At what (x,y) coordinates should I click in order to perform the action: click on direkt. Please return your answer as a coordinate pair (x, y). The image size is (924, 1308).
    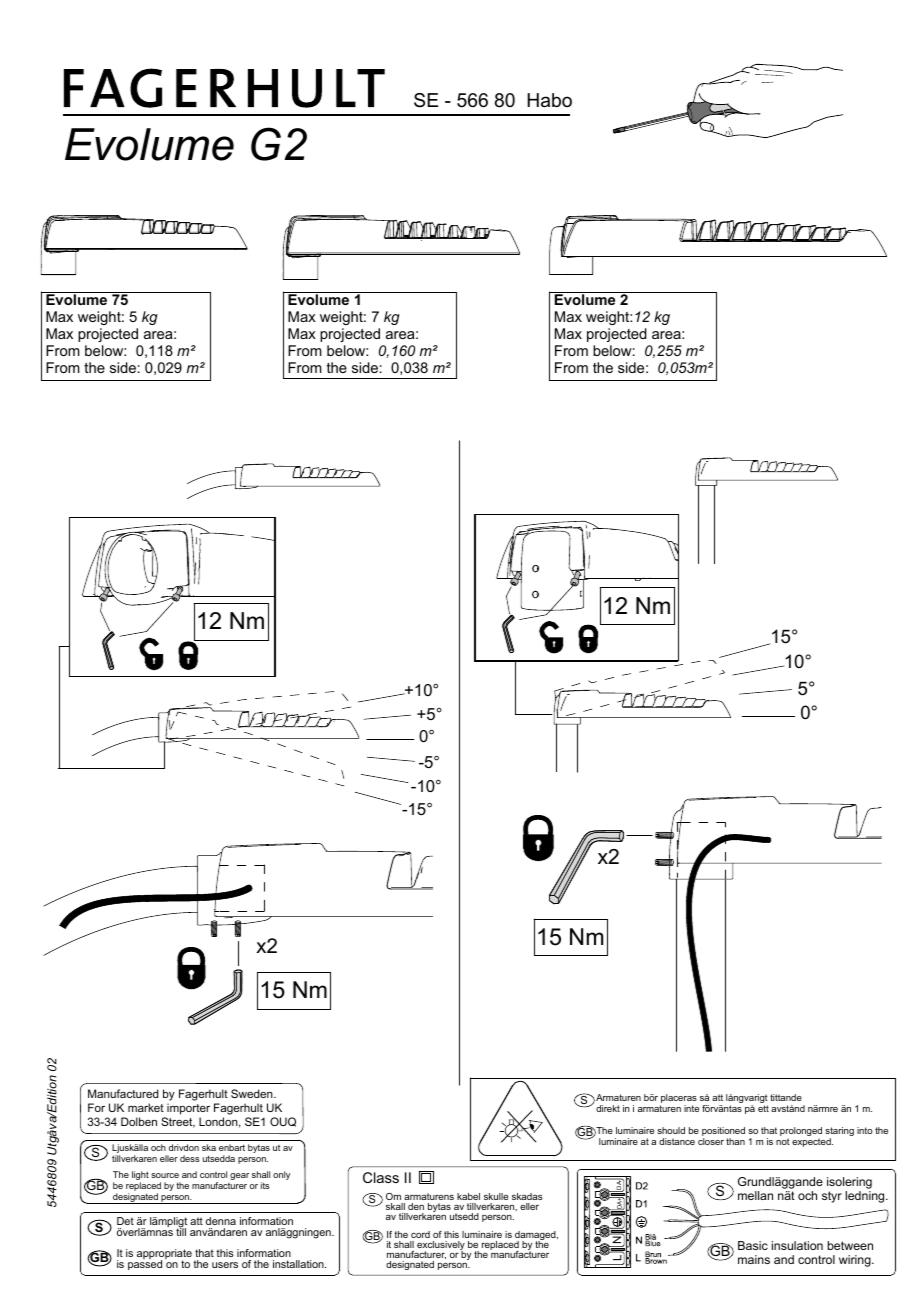
    Looking at the image, I should click on (608, 1108).
